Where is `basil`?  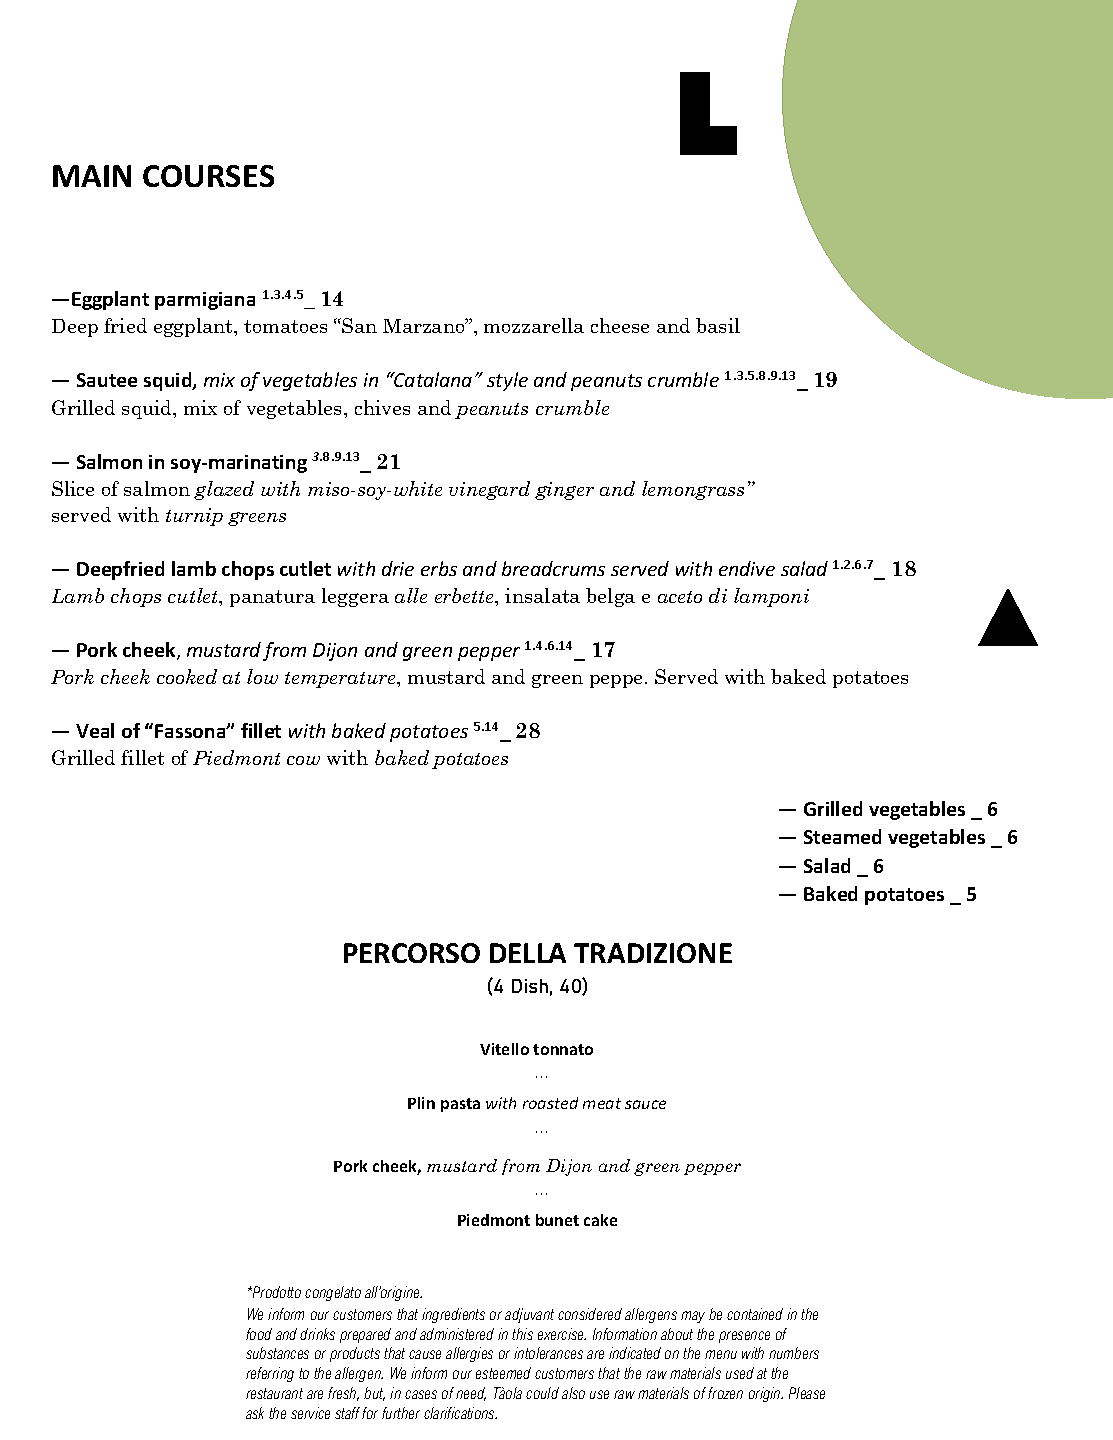 basil is located at coordinates (718, 325).
